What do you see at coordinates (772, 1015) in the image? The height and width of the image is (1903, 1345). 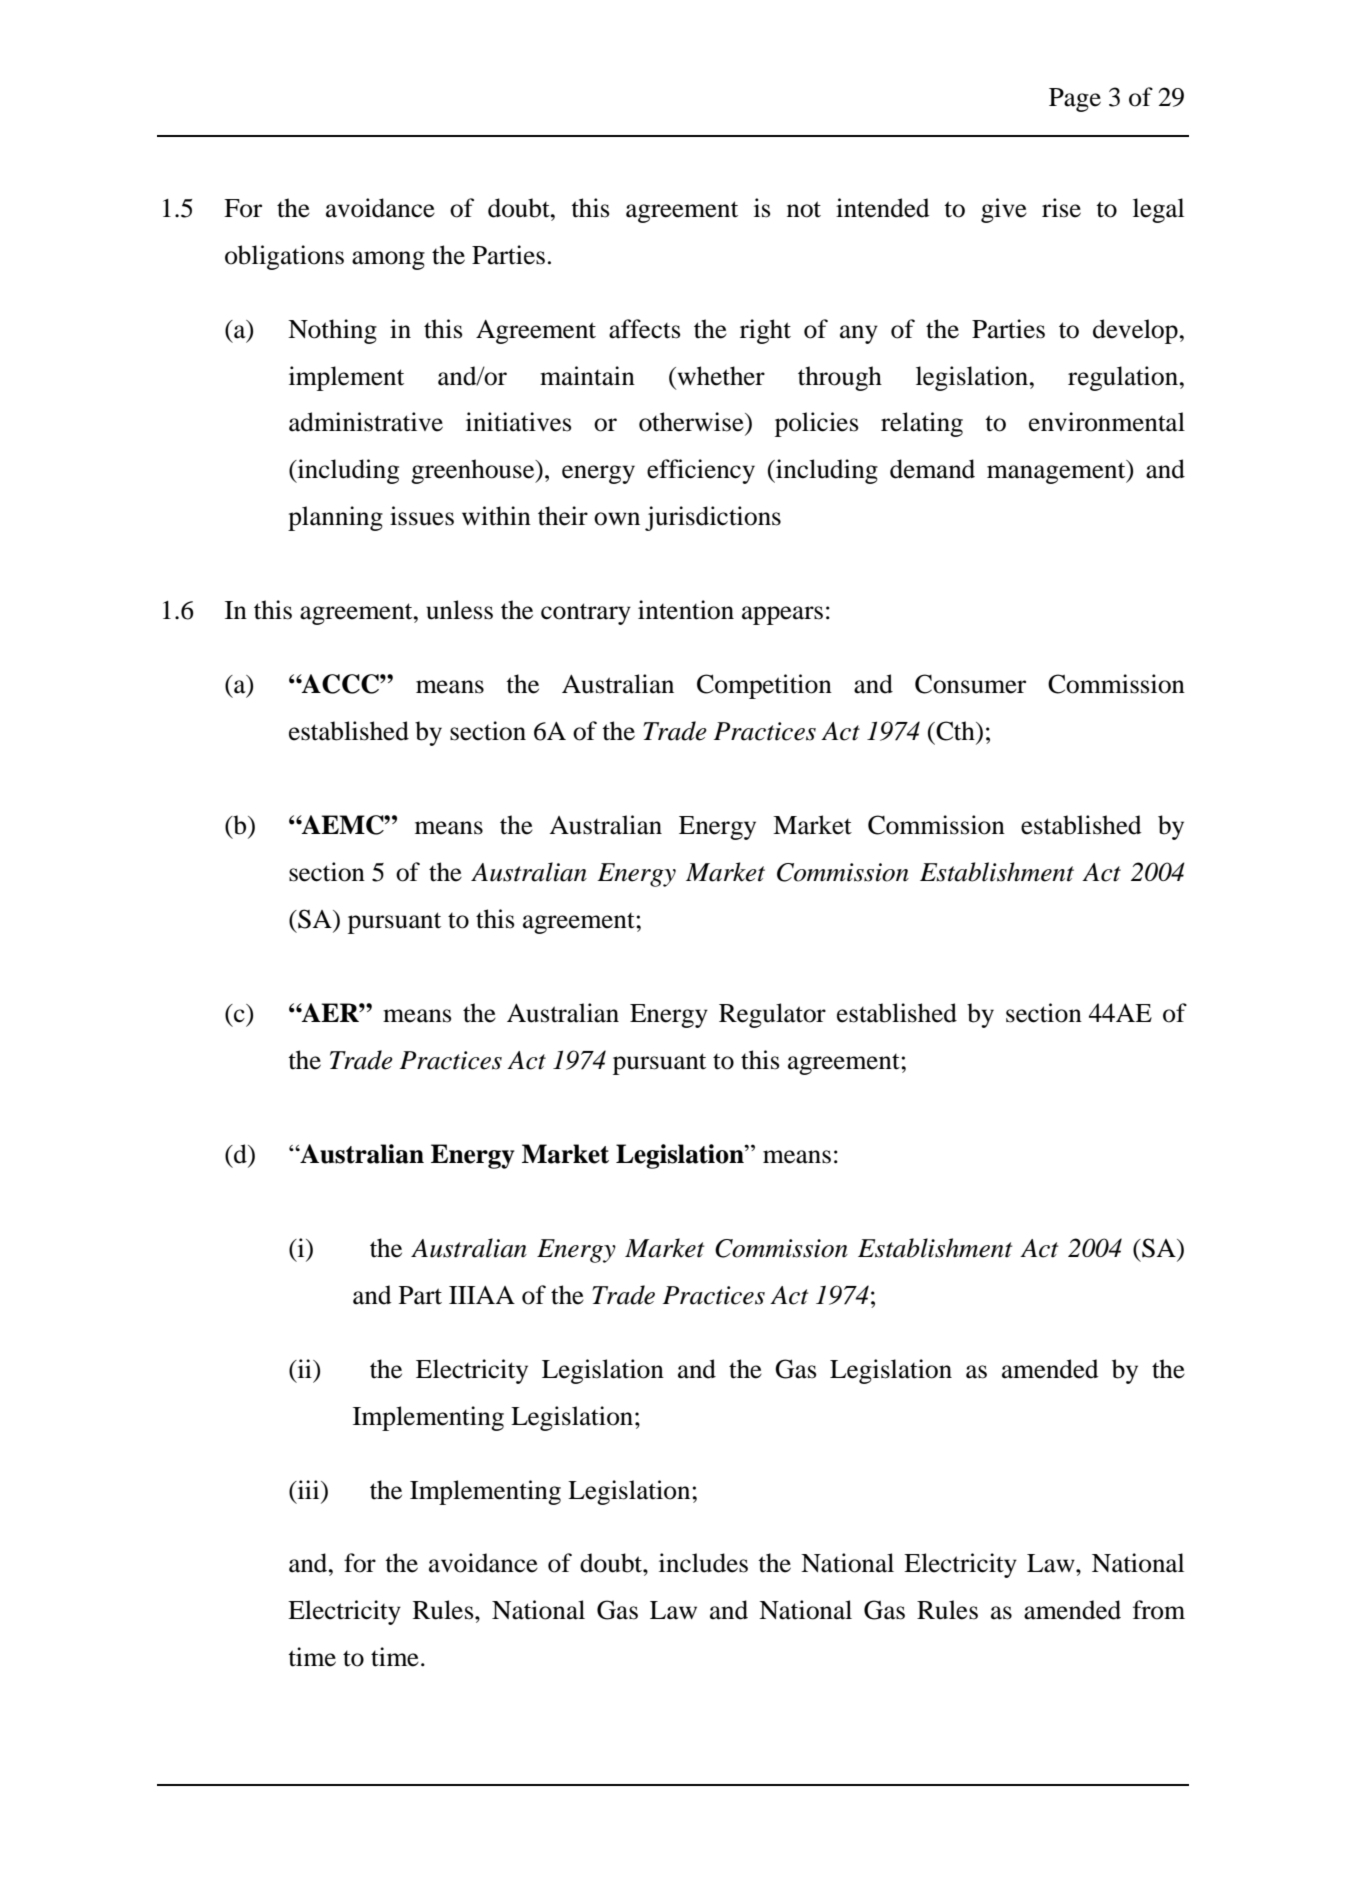 I see `Regulator` at bounding box center [772, 1015].
